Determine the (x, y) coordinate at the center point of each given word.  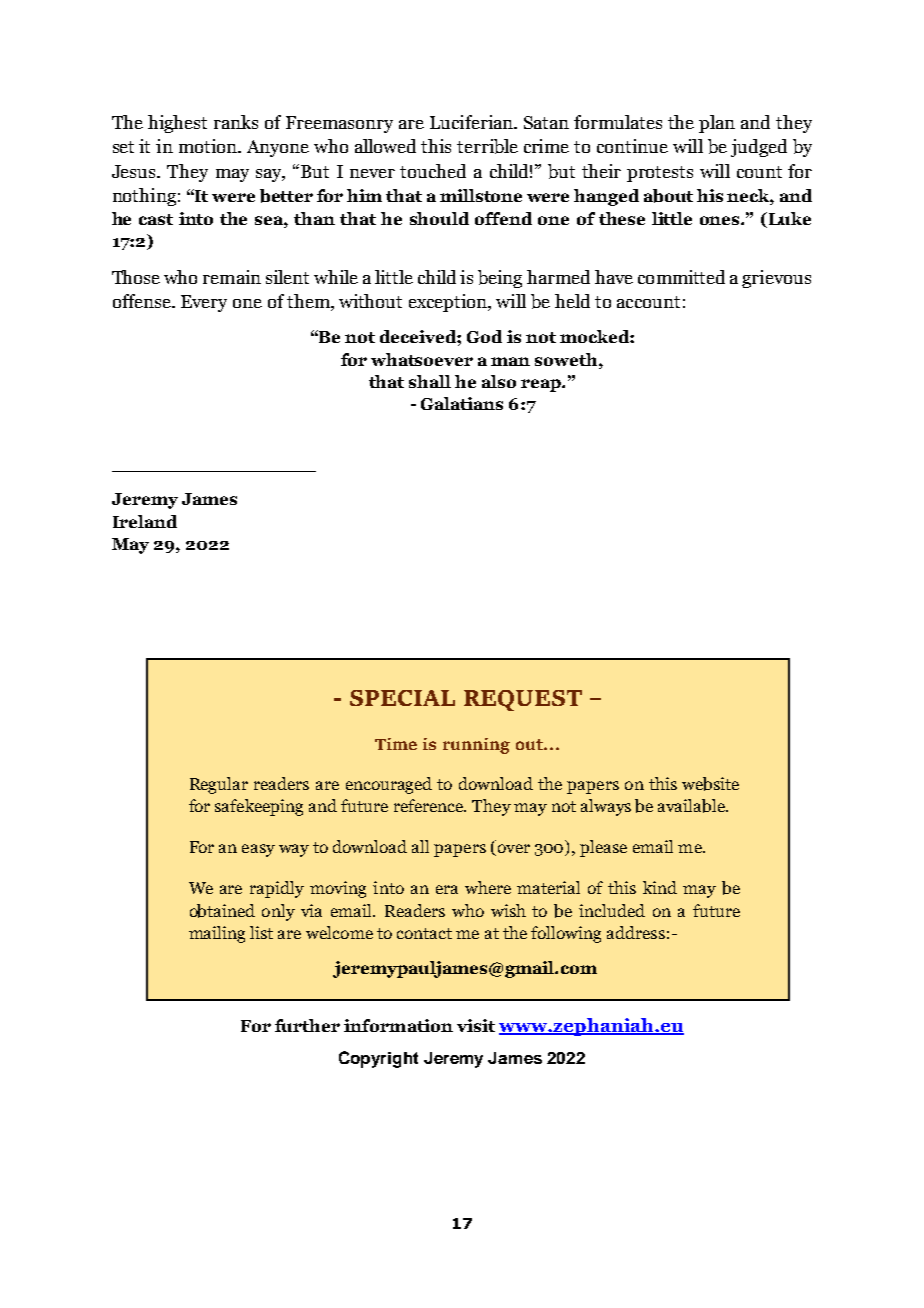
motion (209, 146)
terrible (487, 146)
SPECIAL (402, 698)
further (307, 1025)
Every (204, 303)
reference (430, 805)
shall (430, 381)
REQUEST (523, 700)
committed (681, 277)
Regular (219, 785)
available (693, 806)
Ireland (145, 521)
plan (717, 124)
